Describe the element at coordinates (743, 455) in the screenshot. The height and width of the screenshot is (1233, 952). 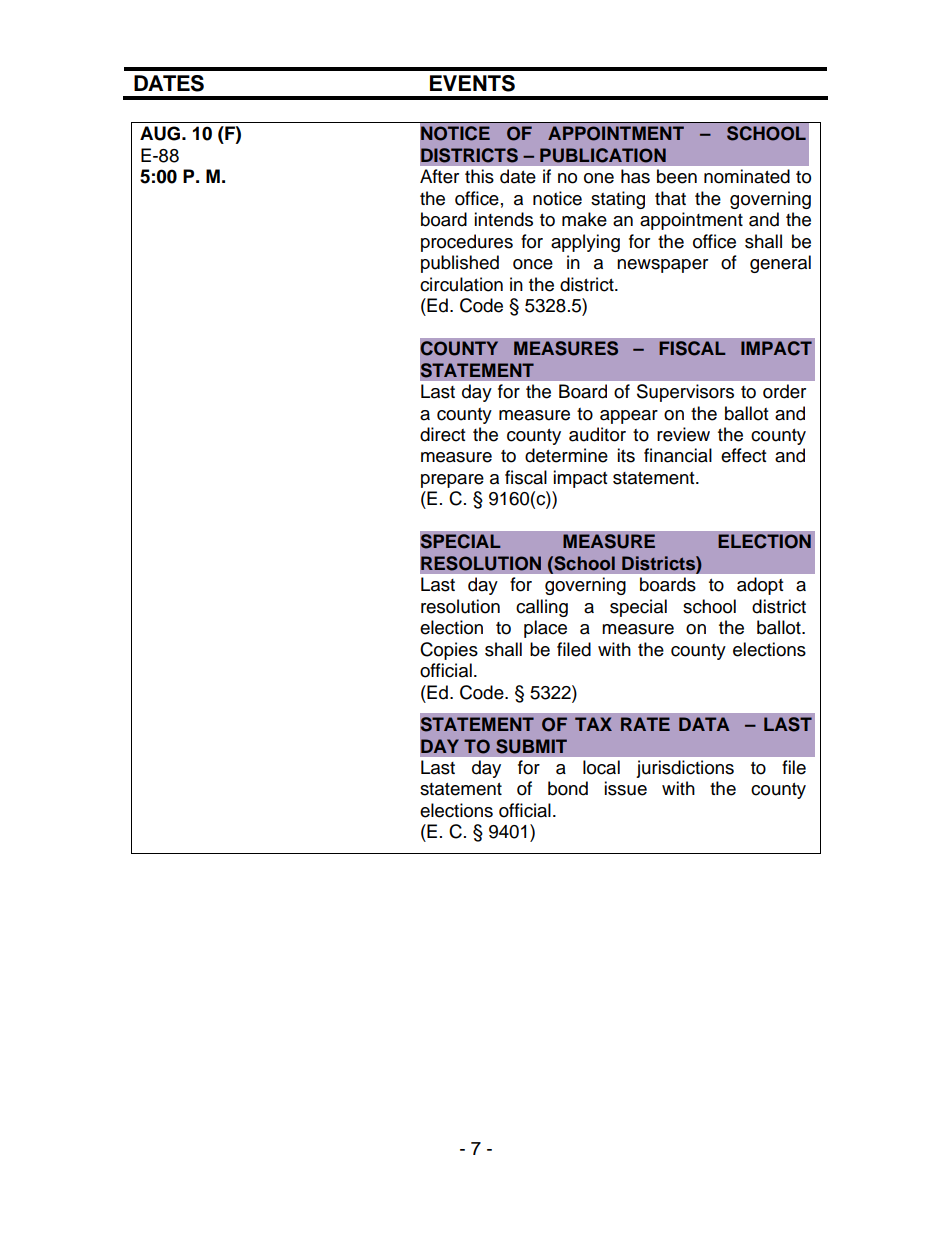
I see `effect` at that location.
